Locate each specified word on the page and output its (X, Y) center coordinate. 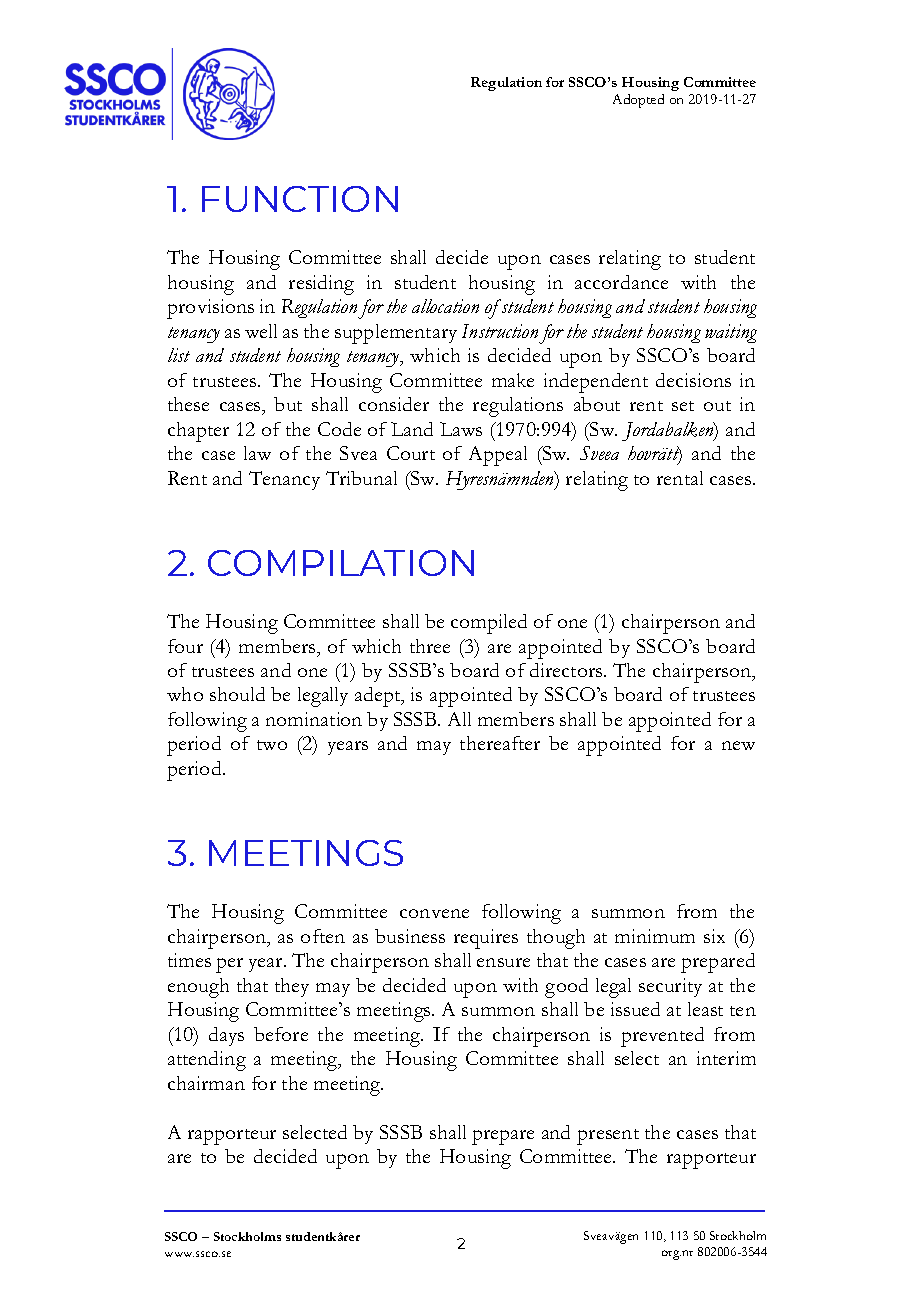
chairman (206, 1083)
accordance (621, 282)
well (261, 331)
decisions (693, 380)
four (185, 646)
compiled (489, 624)
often (323, 936)
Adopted (638, 101)
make (513, 380)
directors (567, 670)
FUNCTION (300, 199)
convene (434, 913)
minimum (655, 936)
